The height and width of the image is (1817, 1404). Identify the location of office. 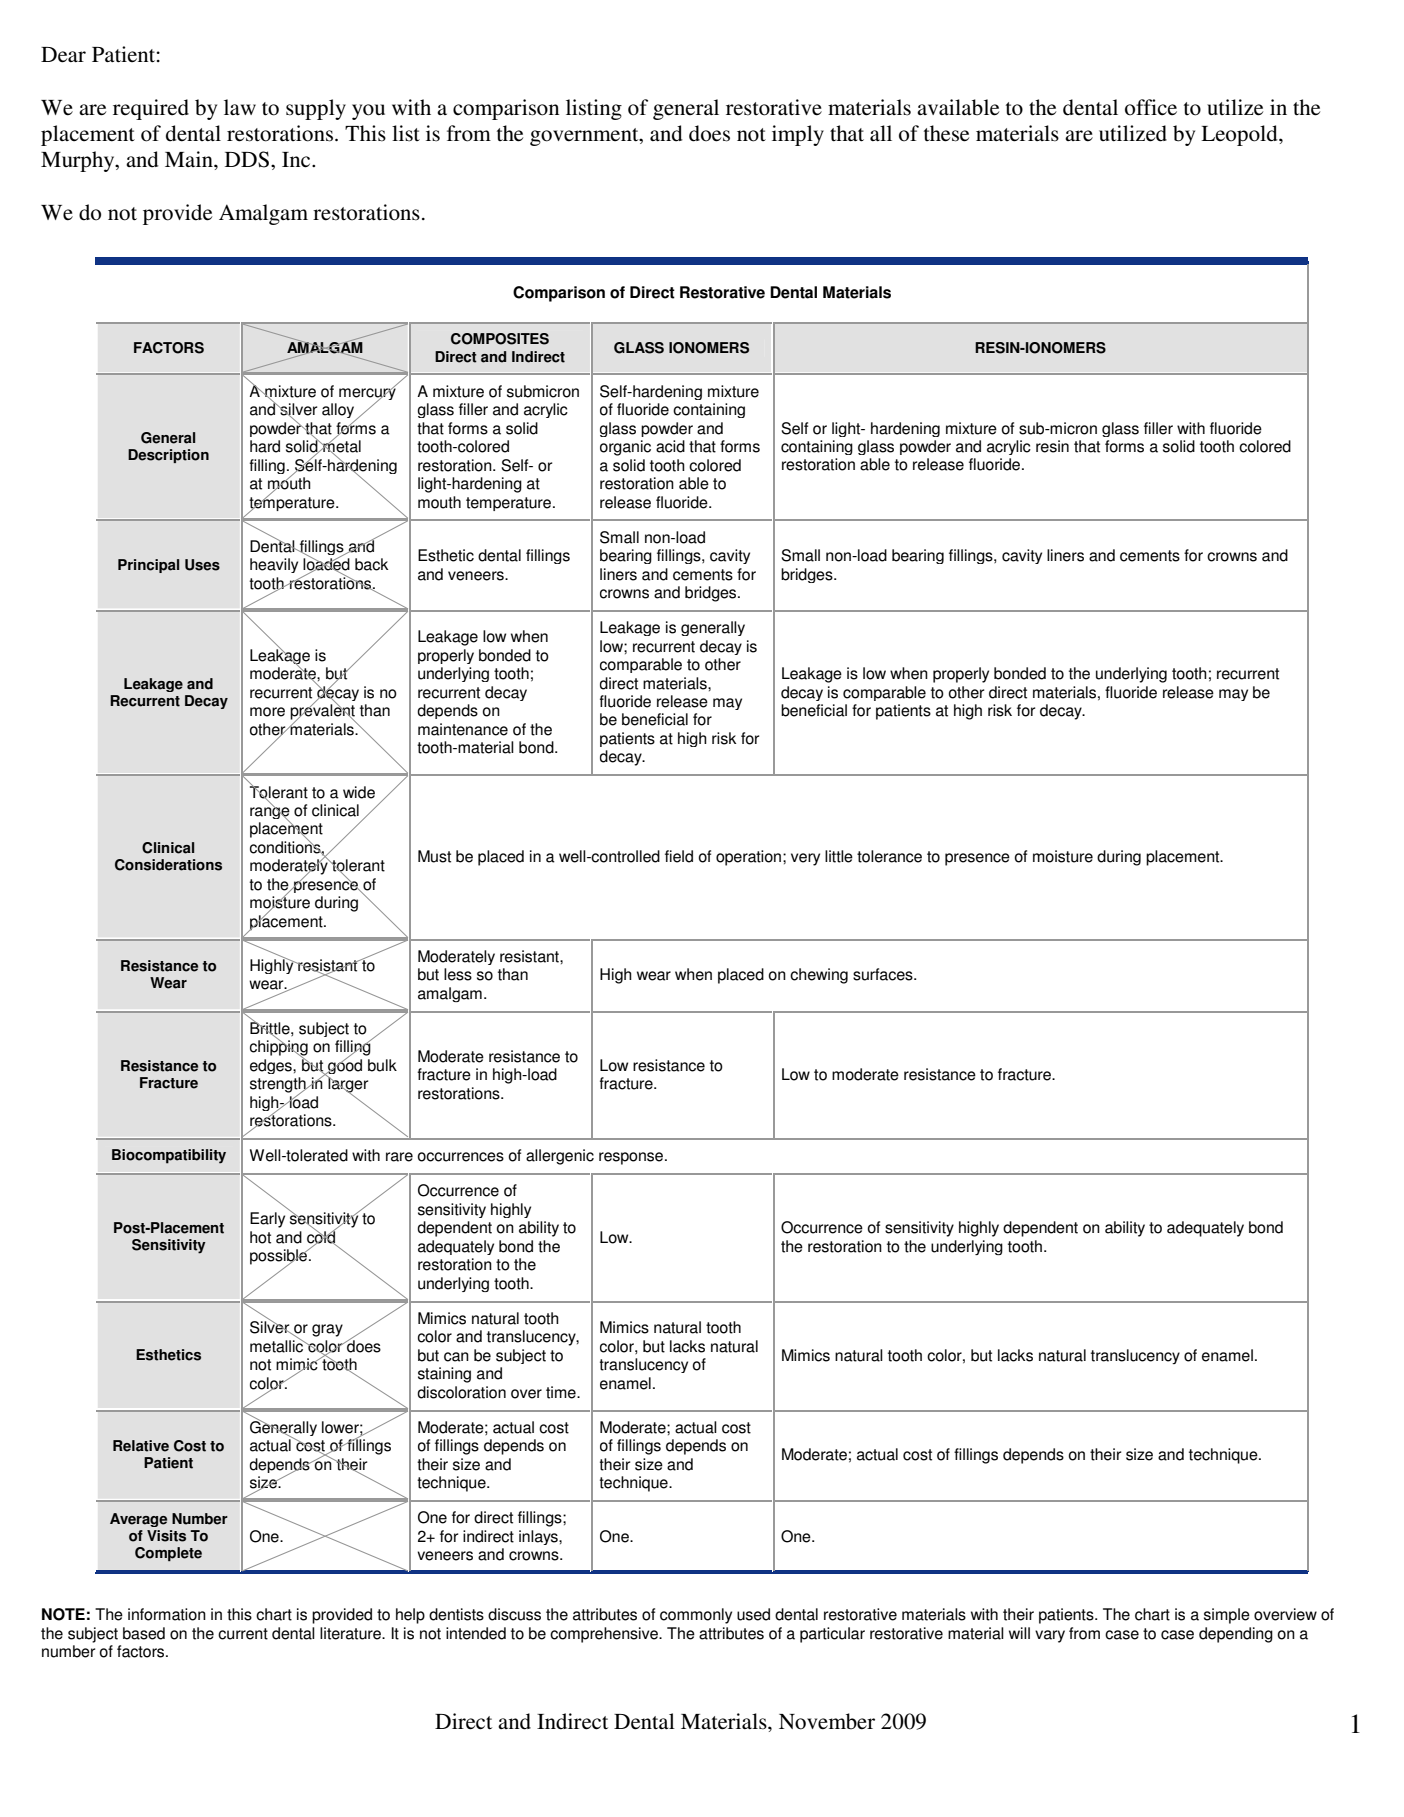
(1151, 107).
